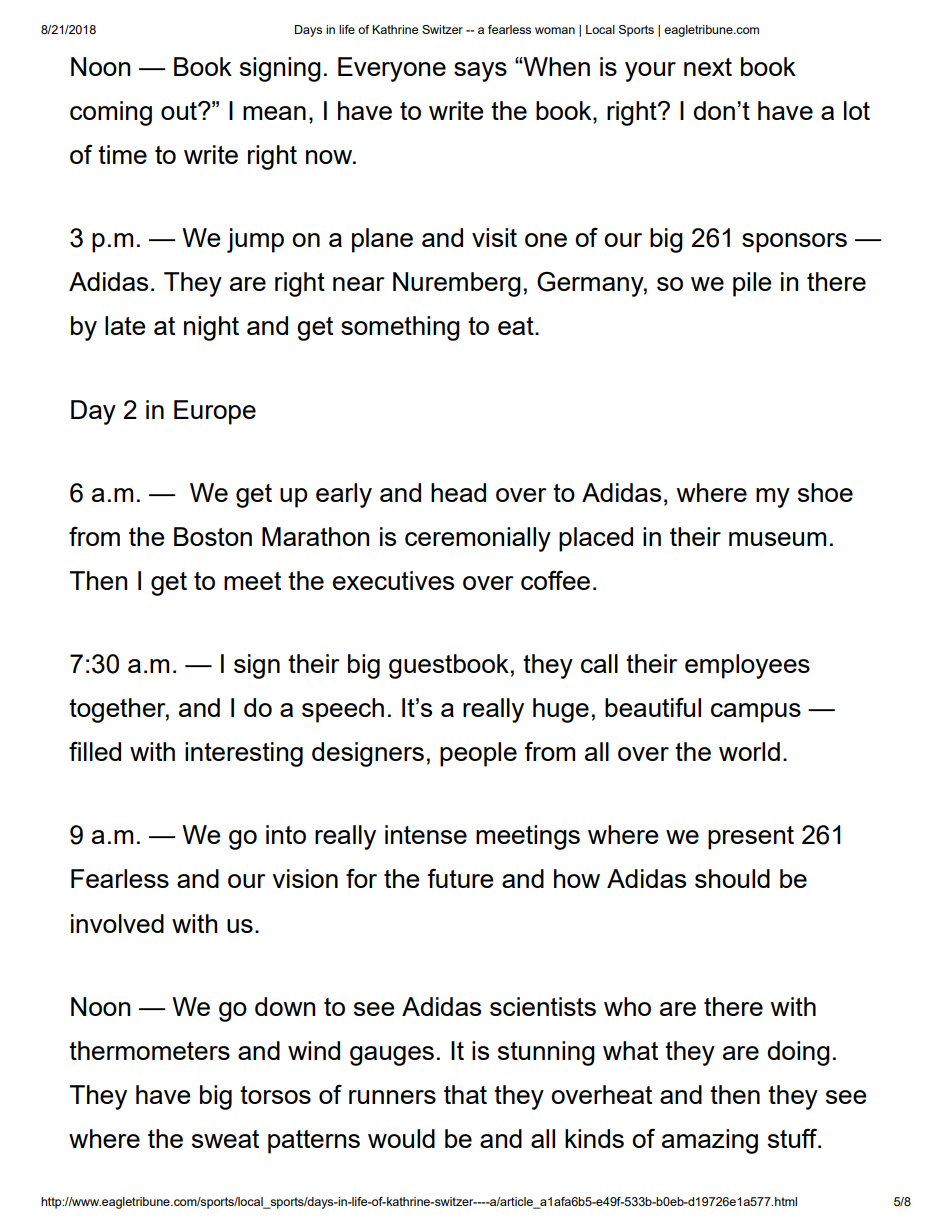 The image size is (952, 1232). I want to click on interesting, so click(244, 754).
